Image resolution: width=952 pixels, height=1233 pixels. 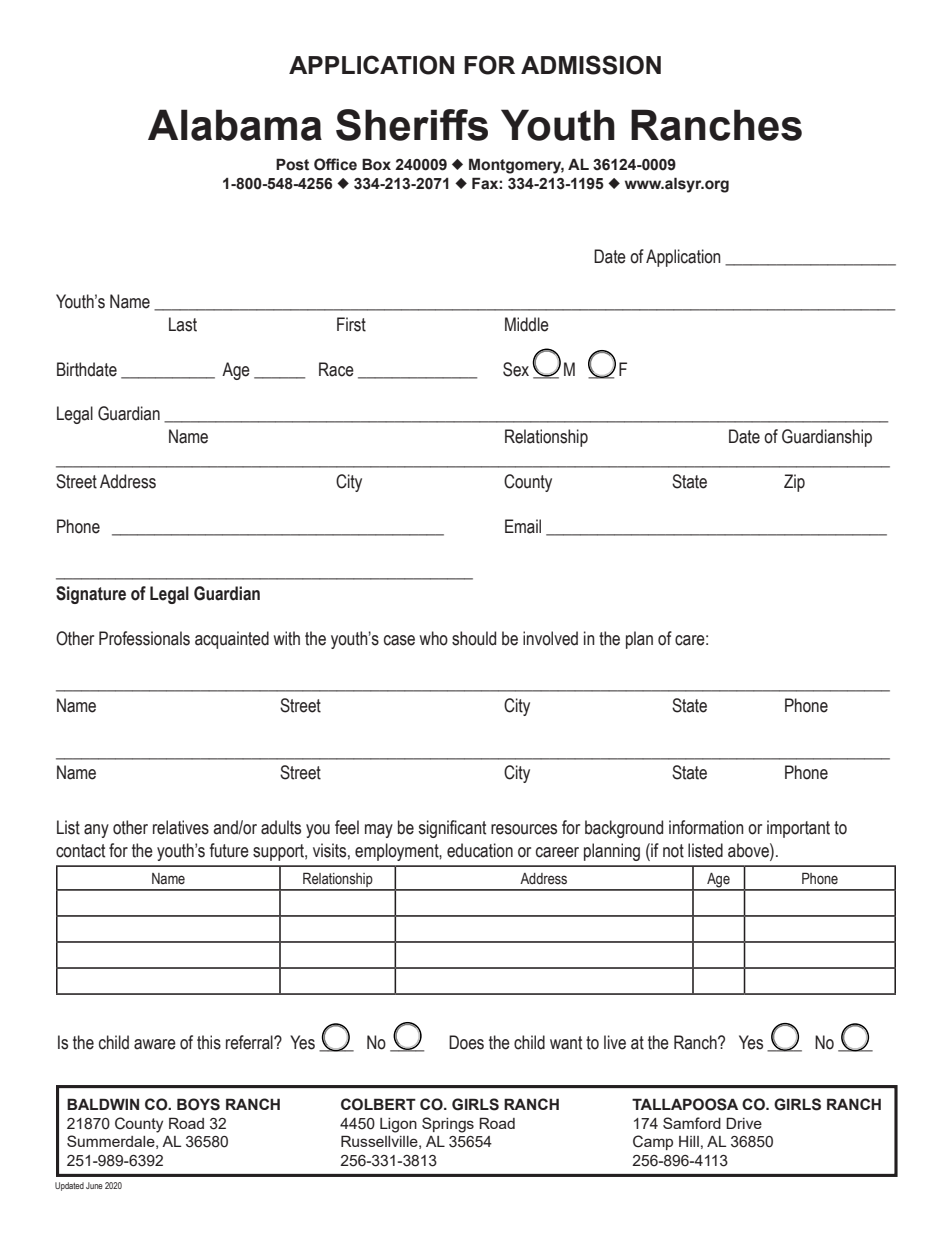 I want to click on BOYS, so click(x=198, y=1104).
